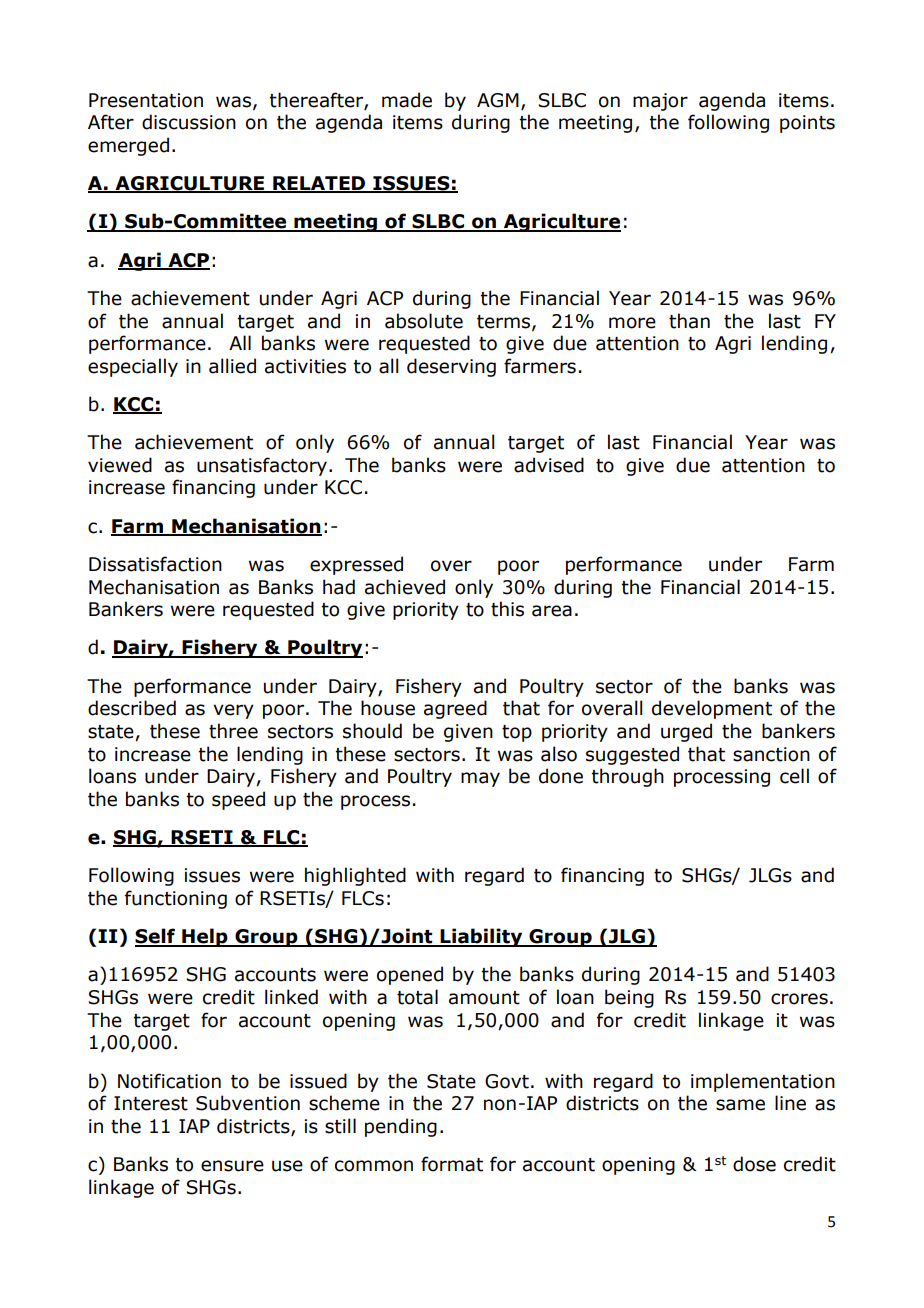 The image size is (924, 1308). Describe the element at coordinates (189, 122) in the screenshot. I see `discussion` at that location.
